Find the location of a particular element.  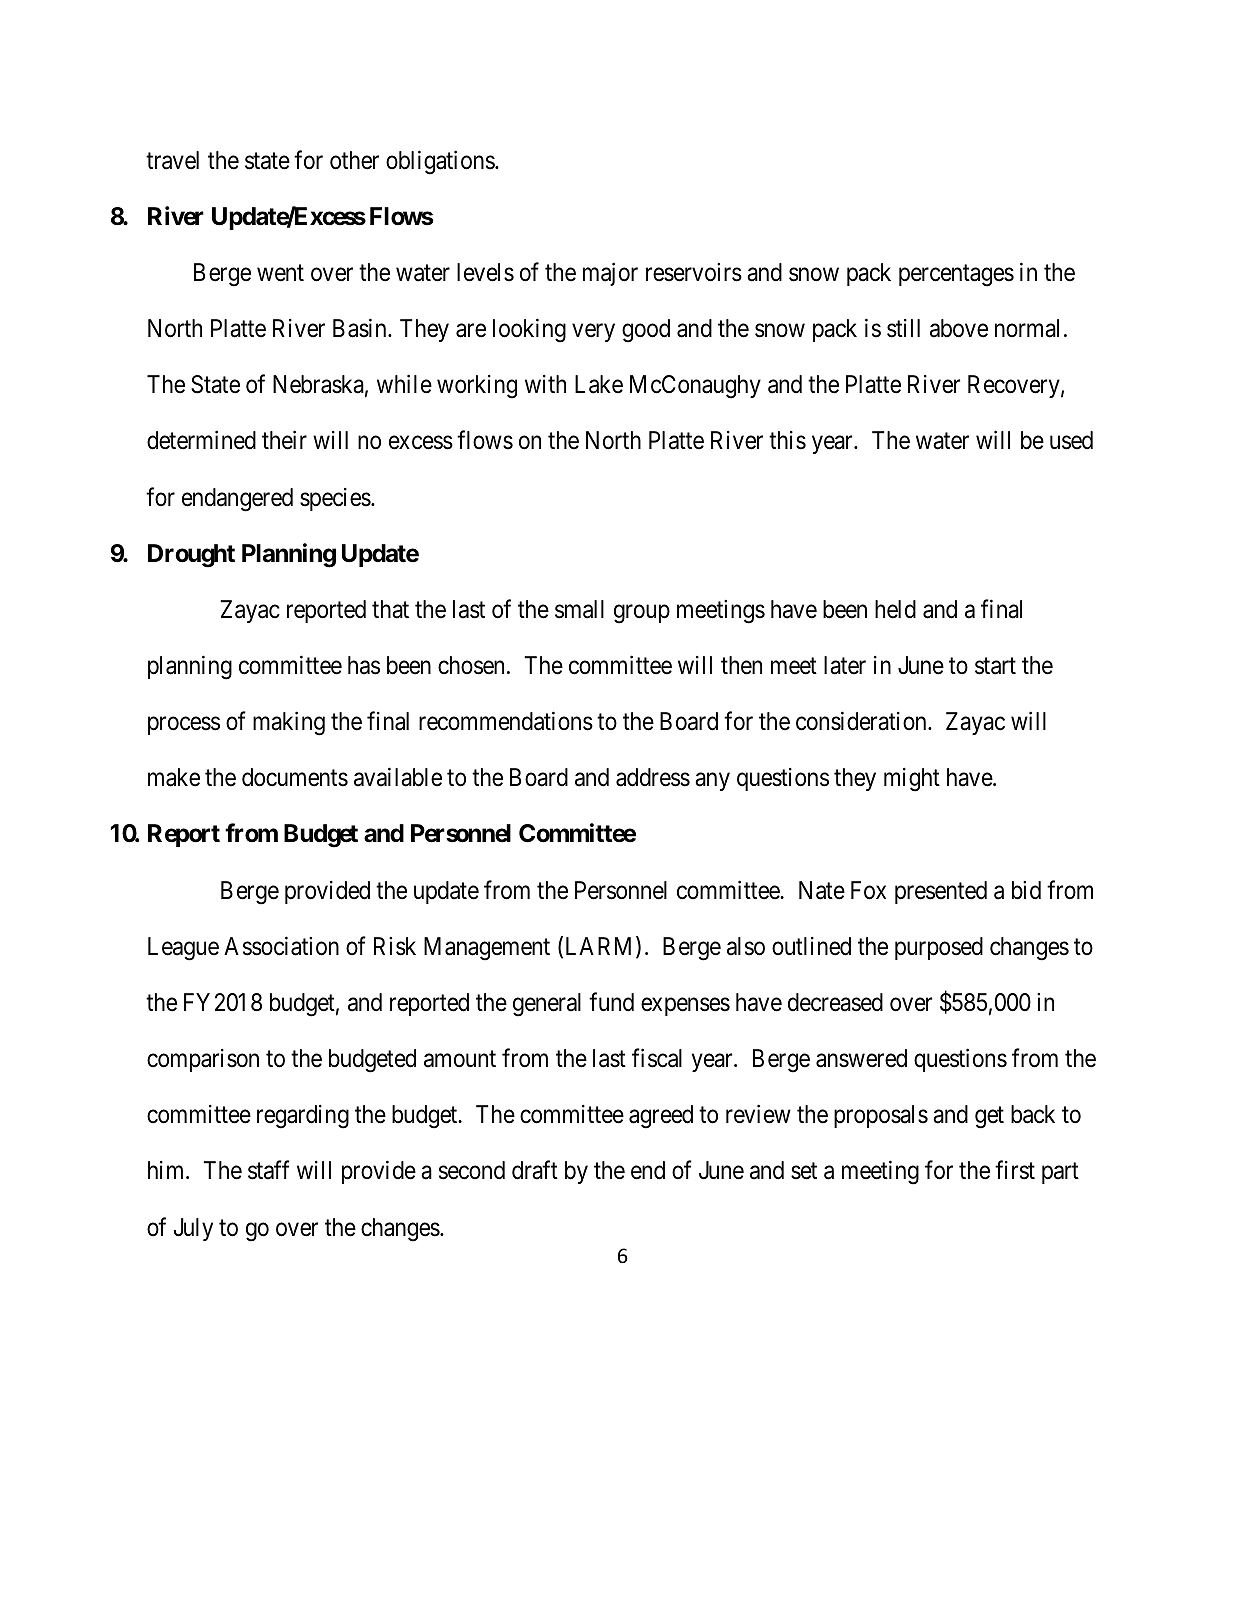

major is located at coordinates (610, 274).
